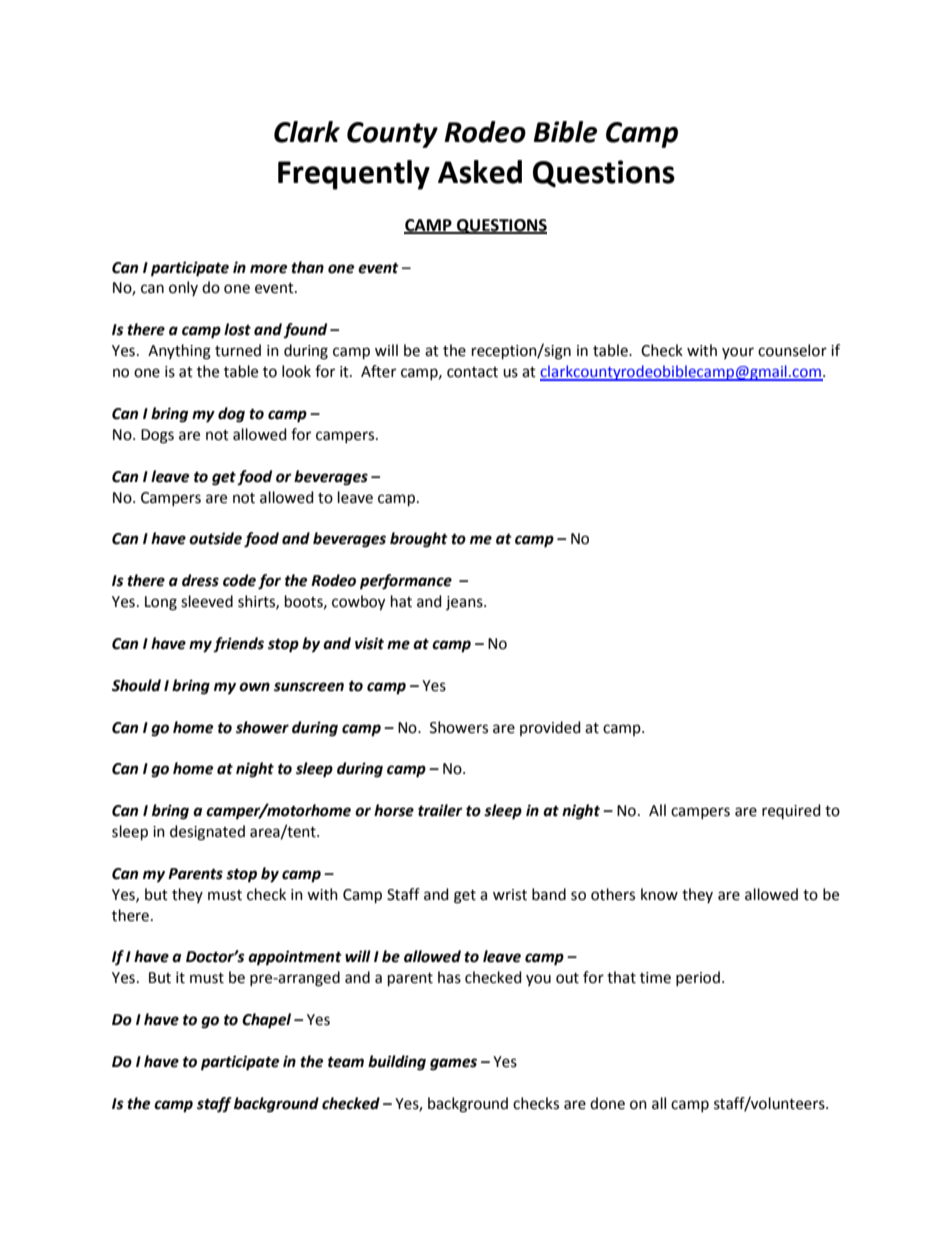 The height and width of the screenshot is (1233, 952). What do you see at coordinates (419, 540) in the screenshot?
I see `brought` at bounding box center [419, 540].
